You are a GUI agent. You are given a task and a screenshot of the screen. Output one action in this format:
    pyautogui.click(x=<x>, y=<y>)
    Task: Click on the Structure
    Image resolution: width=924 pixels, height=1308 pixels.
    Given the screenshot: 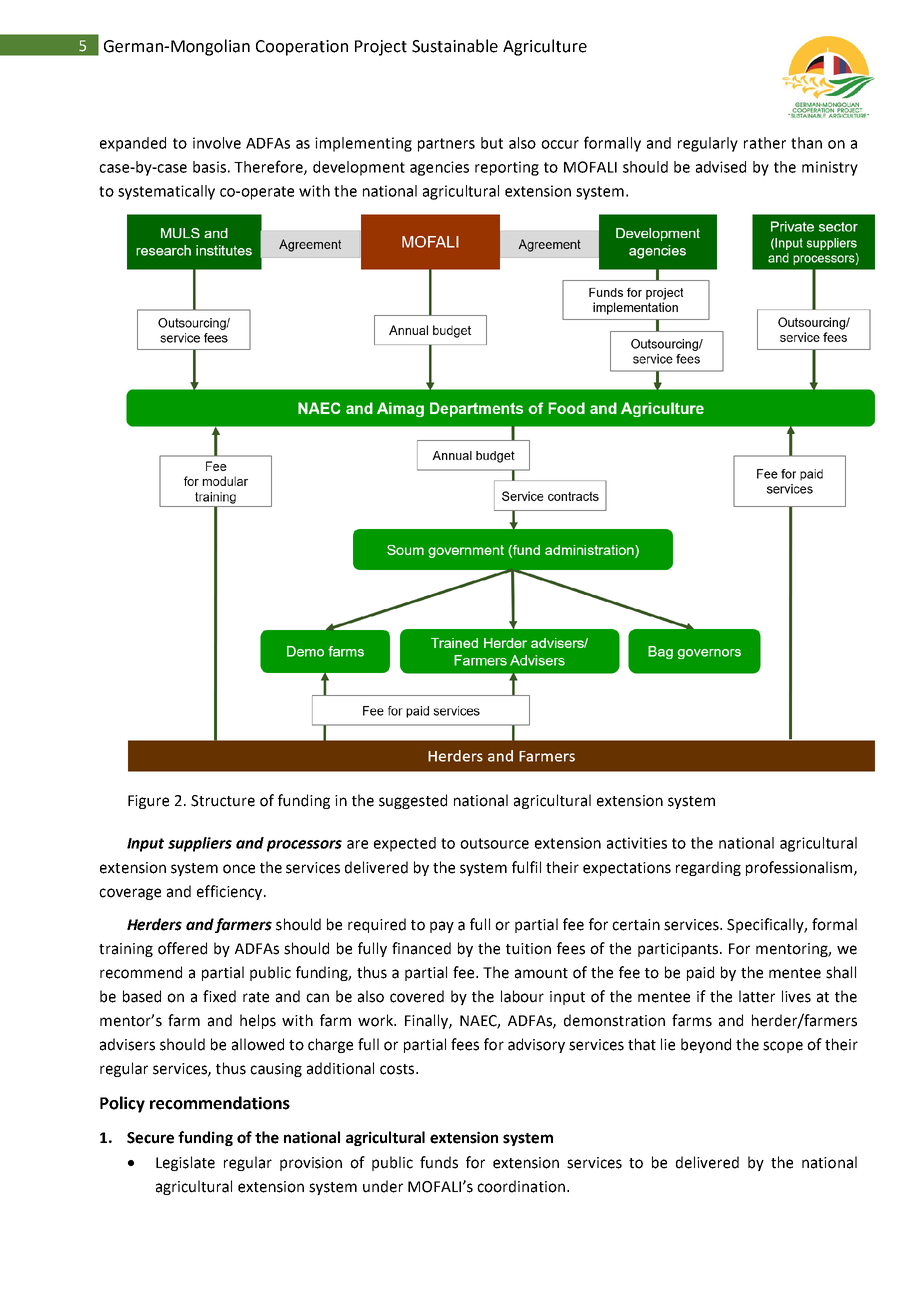 What is the action you would take?
    pyautogui.click(x=223, y=801)
